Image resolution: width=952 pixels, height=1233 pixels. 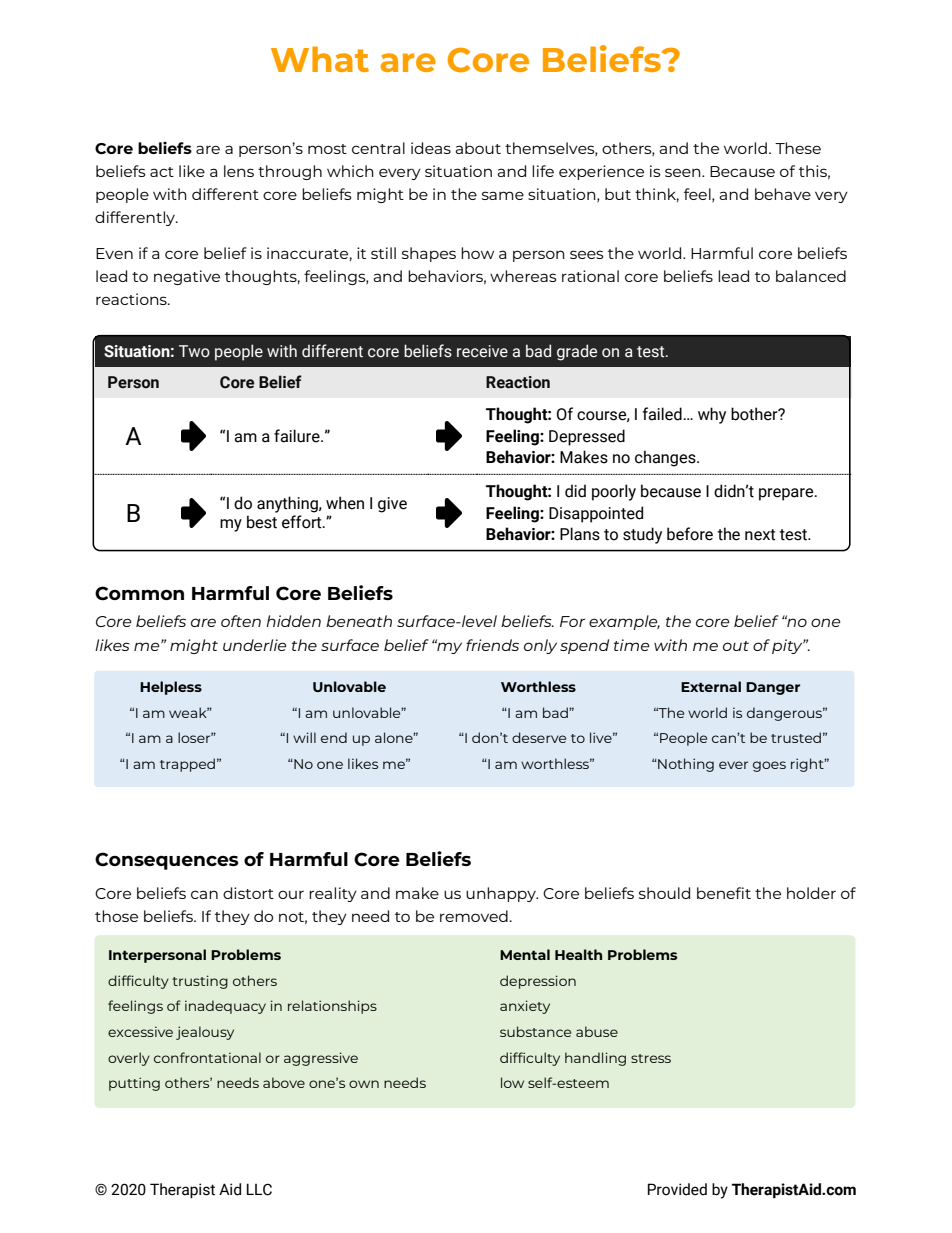 I want to click on These, so click(x=798, y=148).
